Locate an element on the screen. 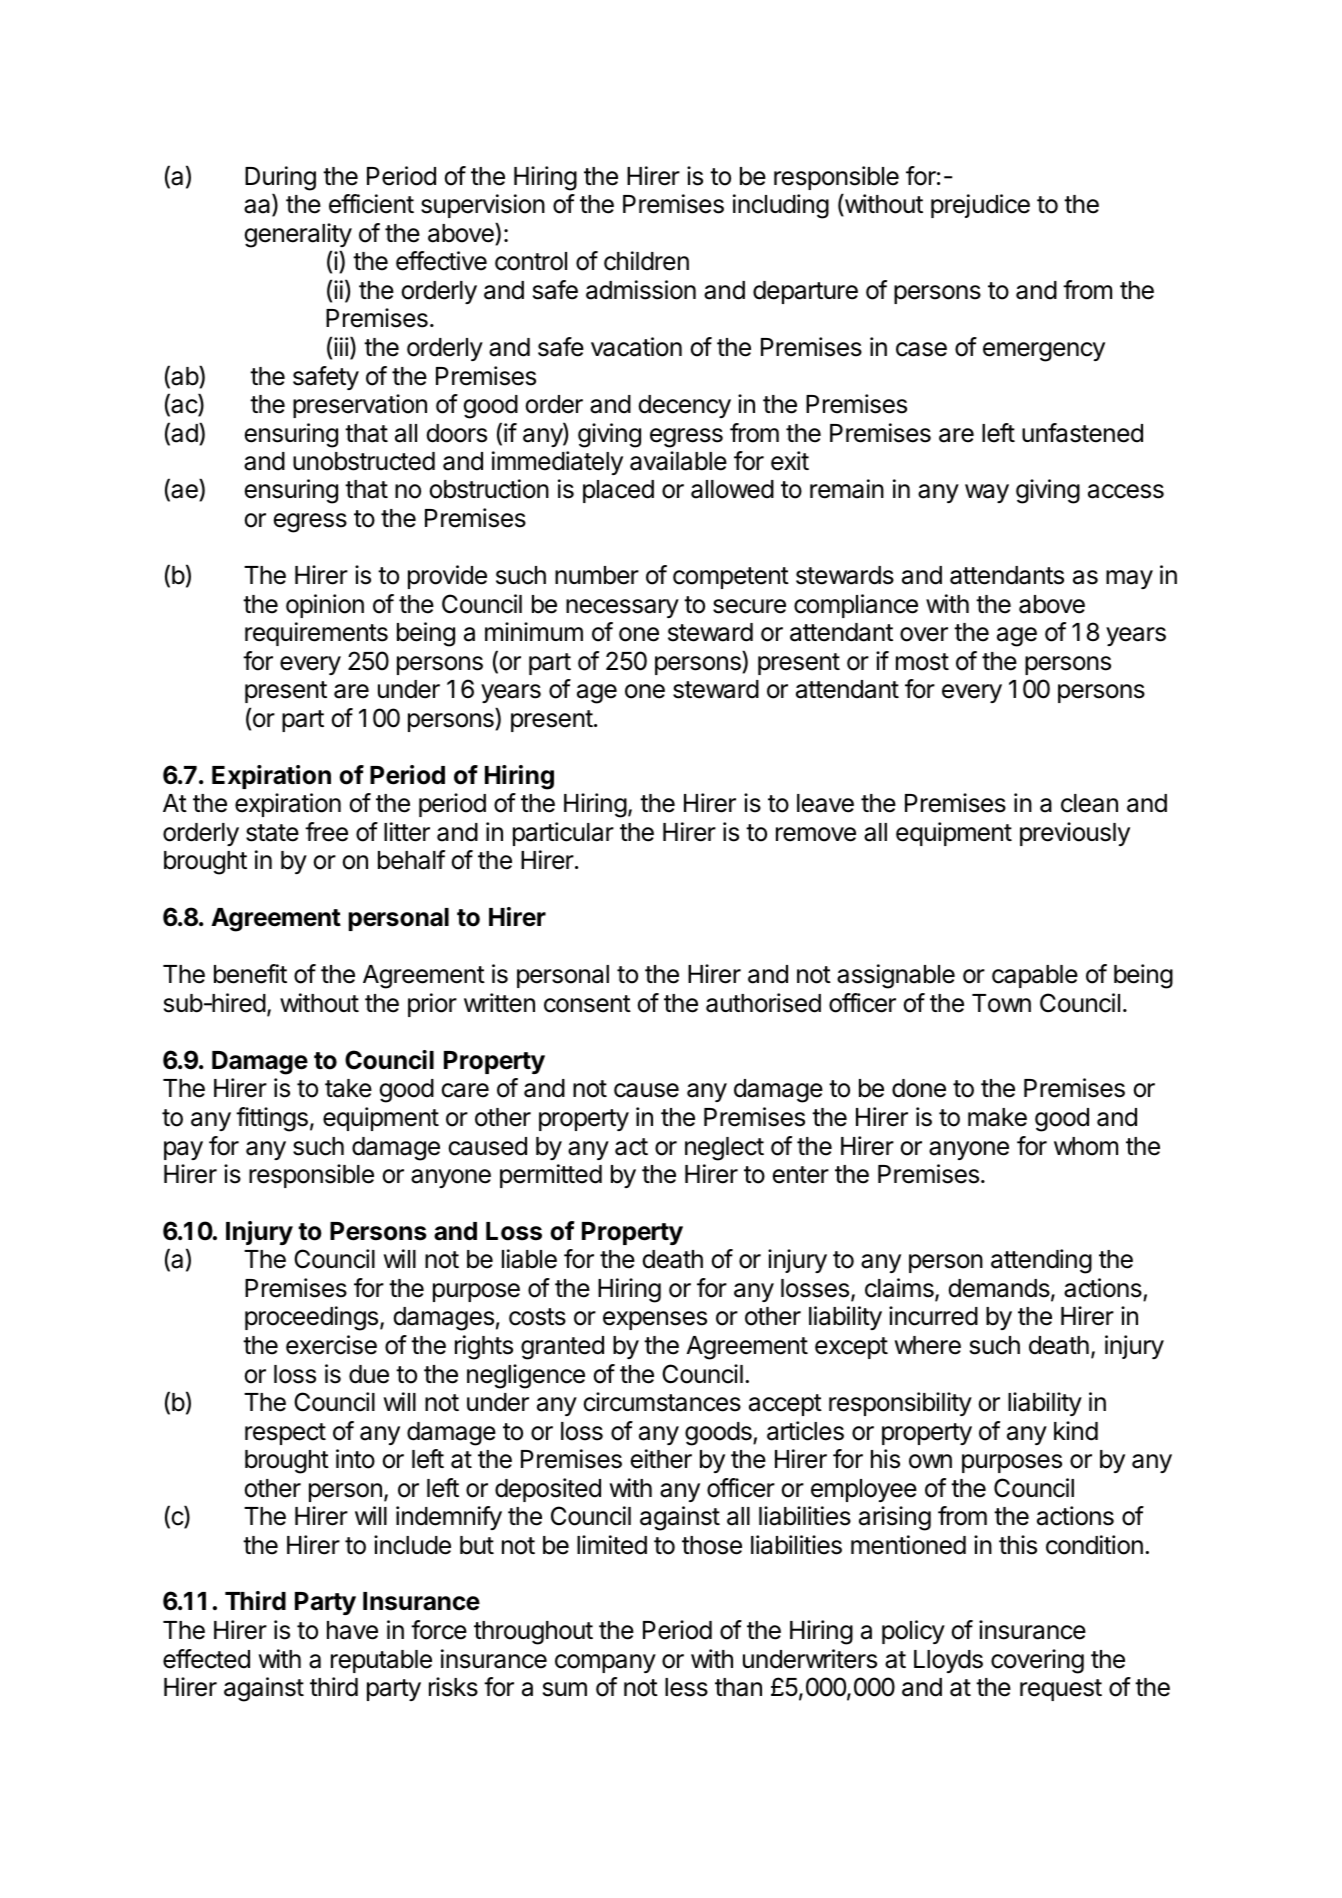 The height and width of the screenshot is (1898, 1342). prejudice is located at coordinates (980, 206).
